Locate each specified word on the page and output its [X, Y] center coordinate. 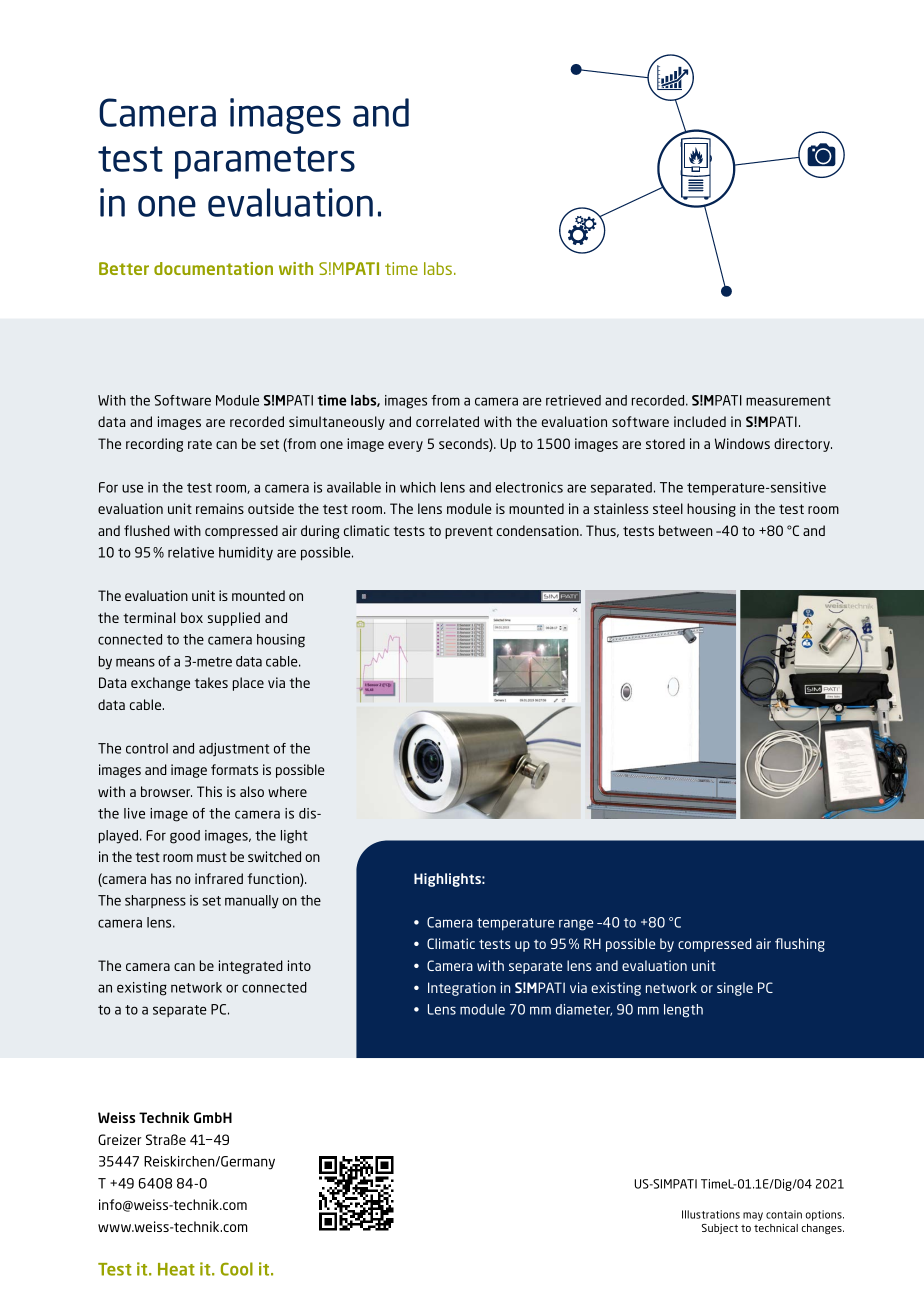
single [735, 989]
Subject [720, 1229]
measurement [788, 401]
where [287, 791]
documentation [213, 268]
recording [154, 445]
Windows [742, 443]
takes [211, 682]
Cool [237, 1269]
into [299, 965]
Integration [462, 989]
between [685, 530]
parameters [265, 162]
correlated [447, 421]
